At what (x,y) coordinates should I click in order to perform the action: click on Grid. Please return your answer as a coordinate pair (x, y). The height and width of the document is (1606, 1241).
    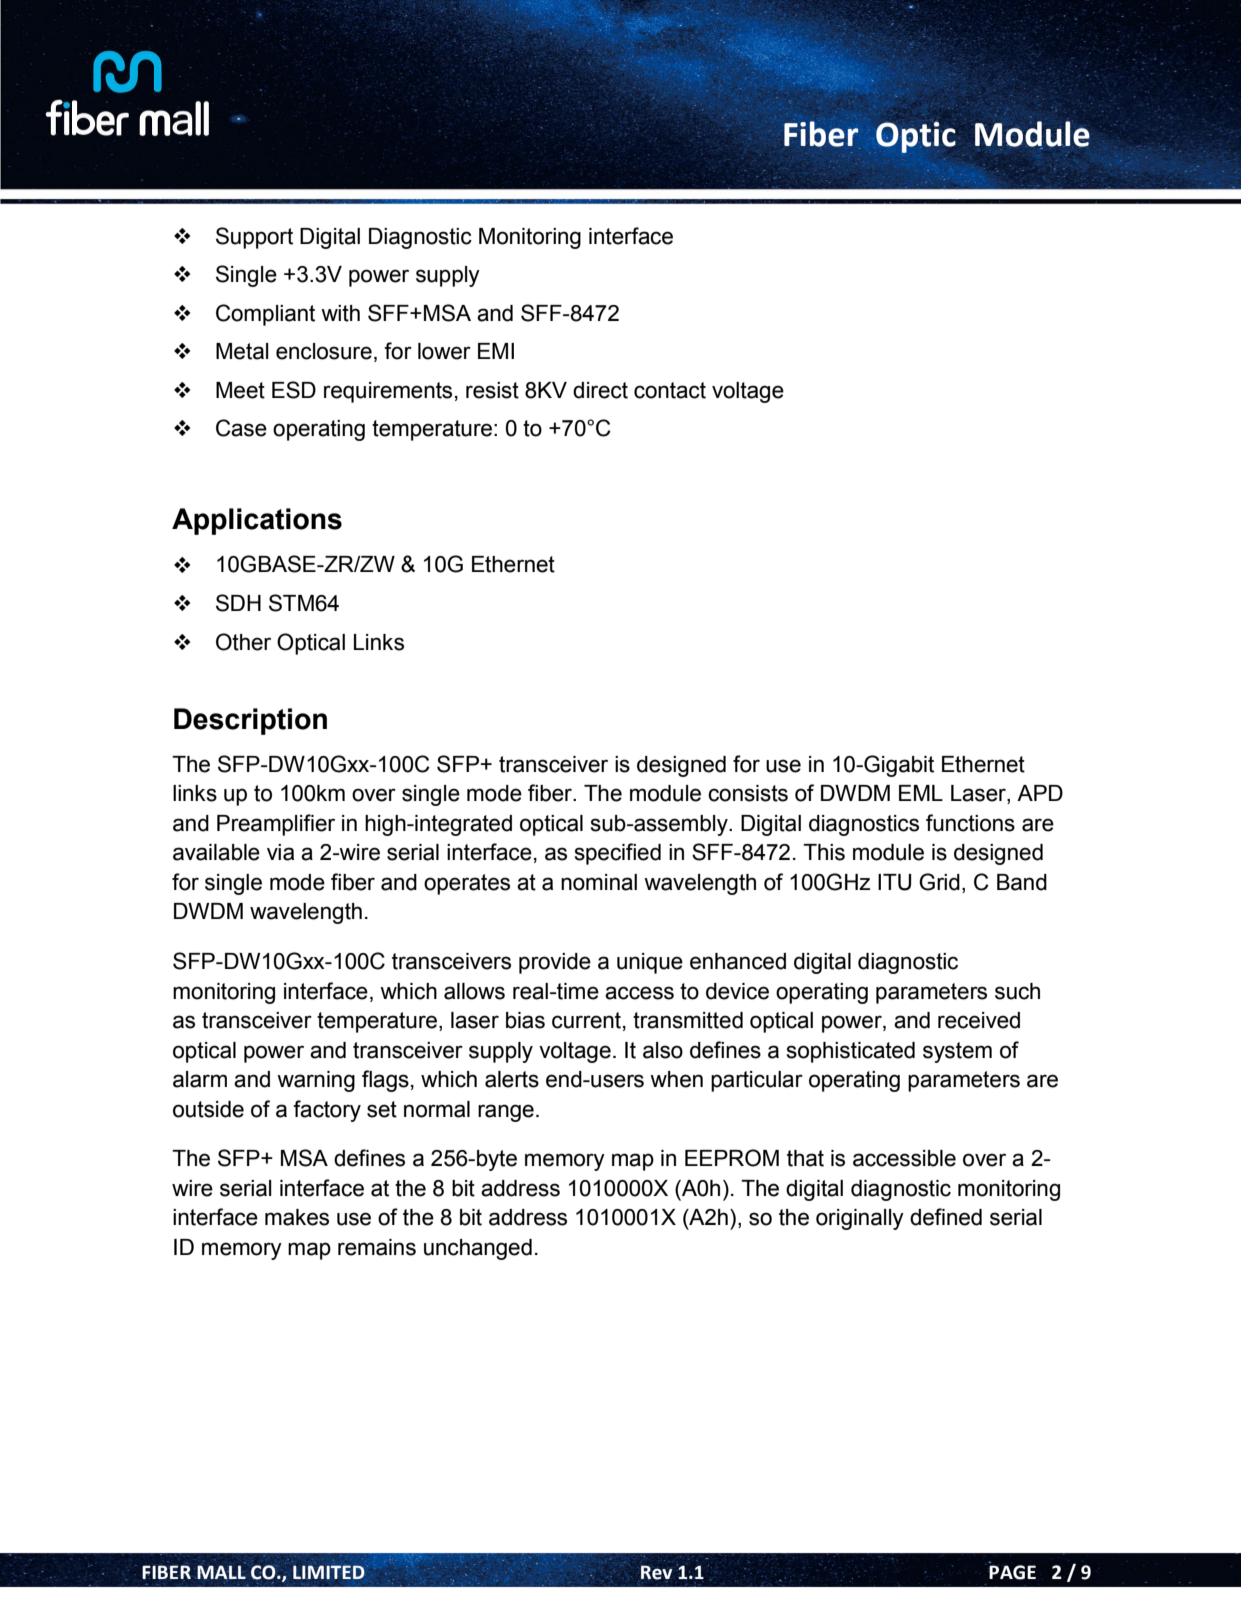
    Looking at the image, I should click on (939, 882).
